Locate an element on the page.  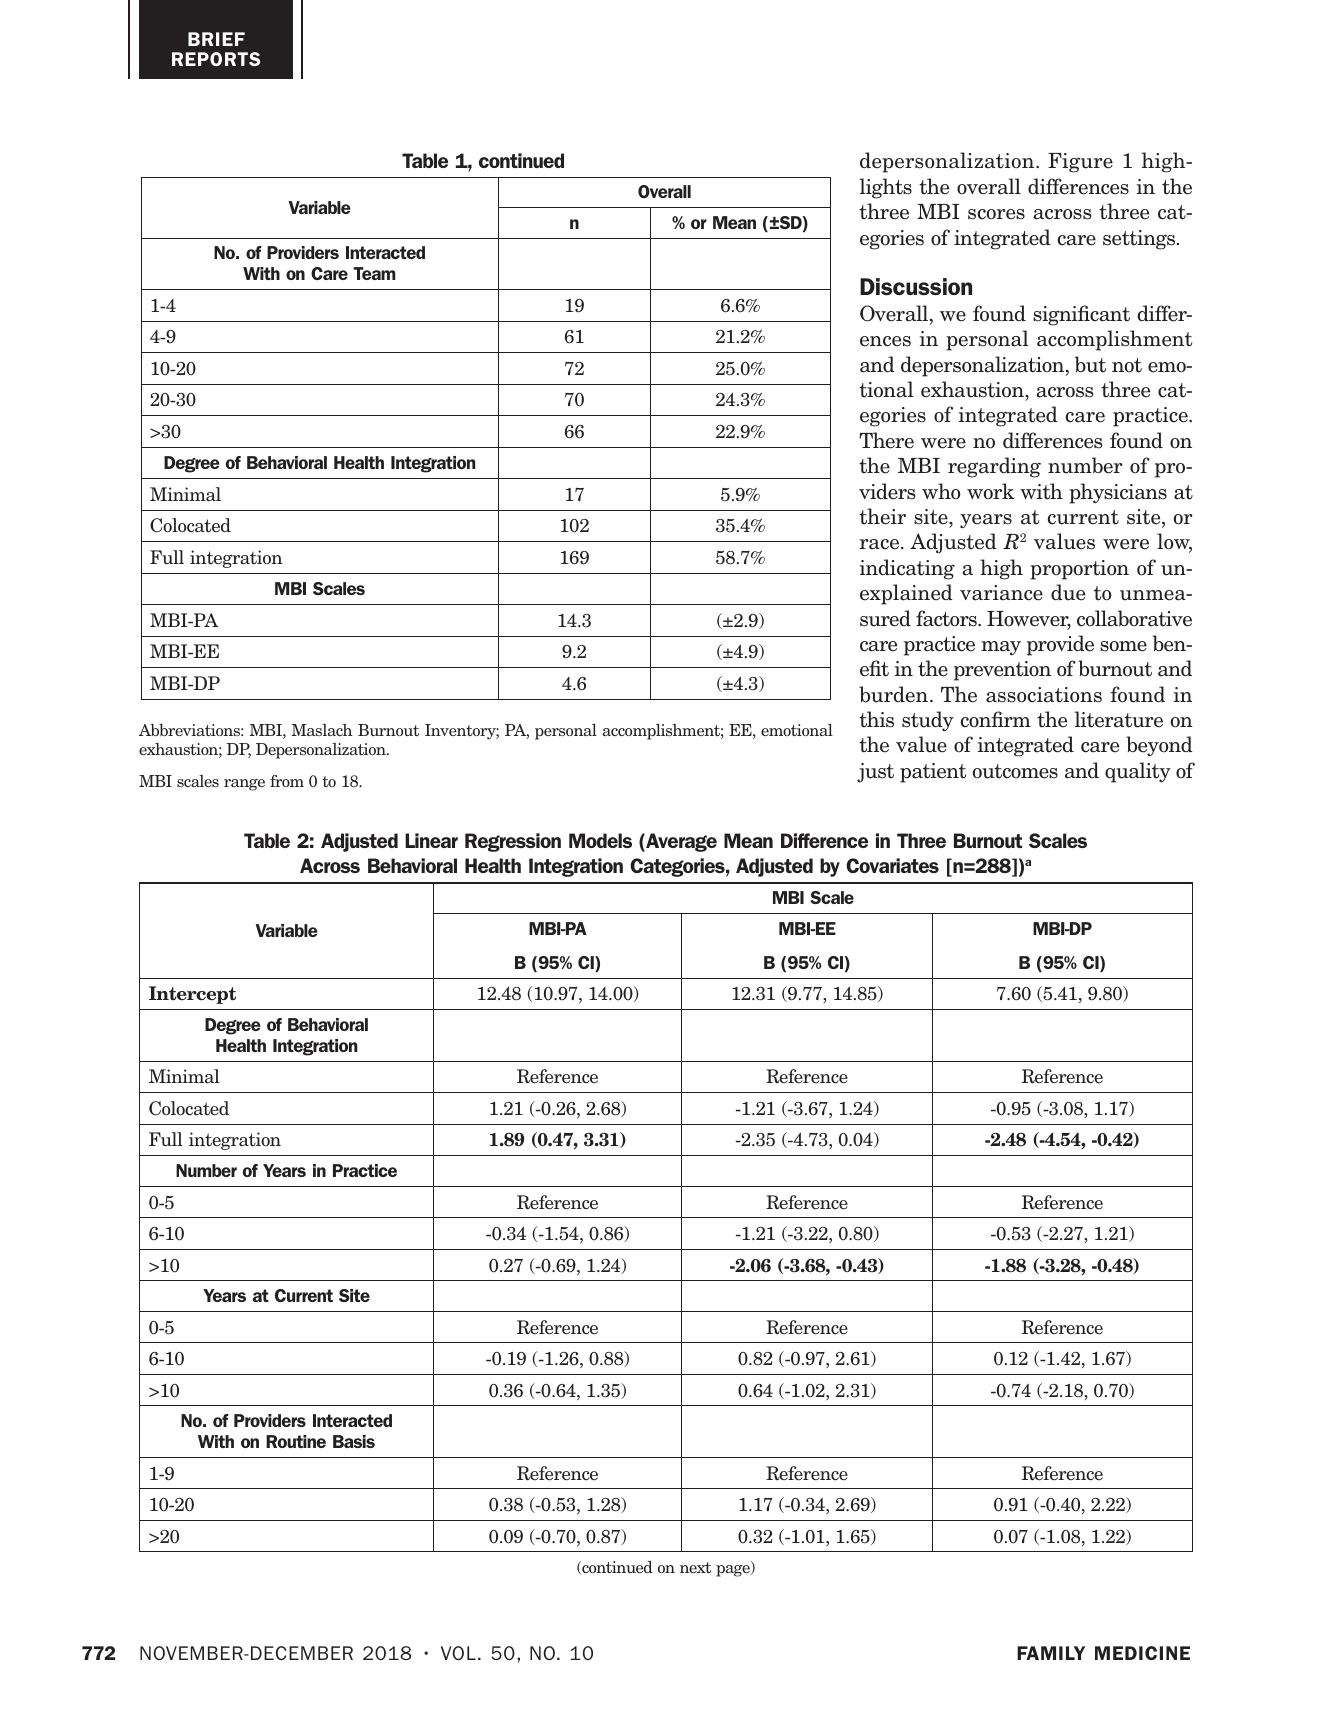
outcomes is located at coordinates (1015, 771).
